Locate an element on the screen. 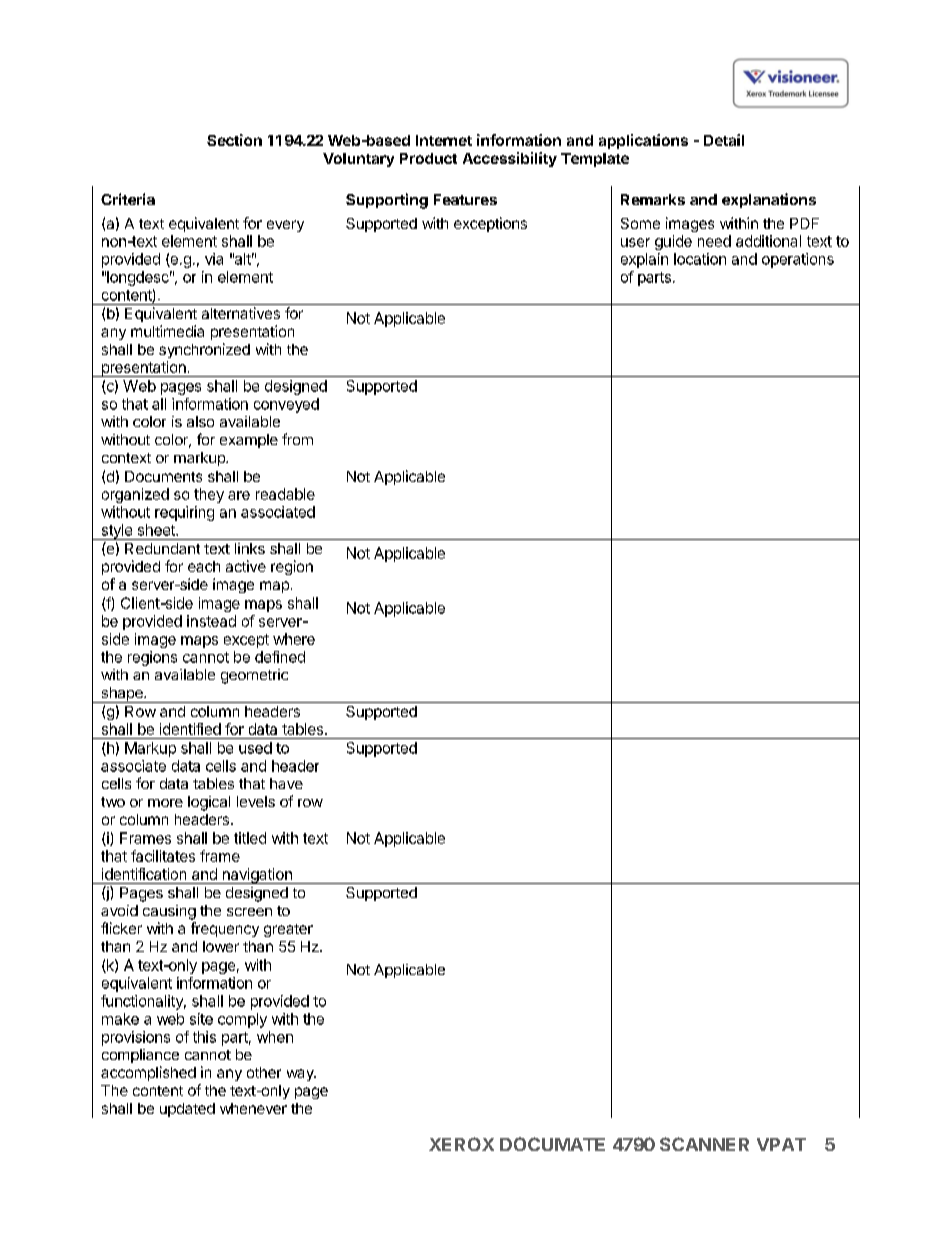 The height and width of the screenshot is (1233, 952). Detail is located at coordinates (724, 140).
